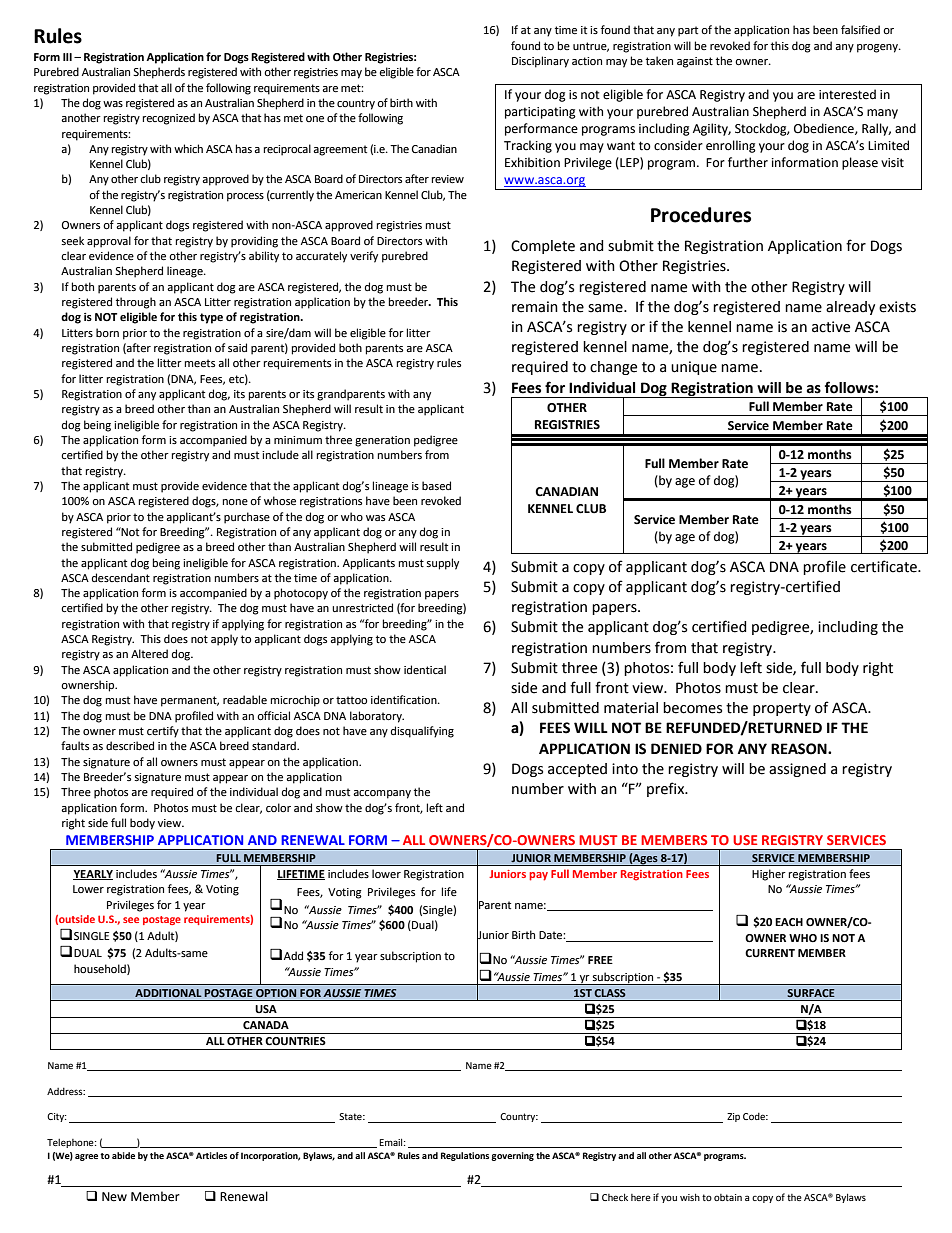 The width and height of the screenshot is (952, 1233). Describe the element at coordinates (123, 1155) in the screenshot. I see `abide` at that location.
